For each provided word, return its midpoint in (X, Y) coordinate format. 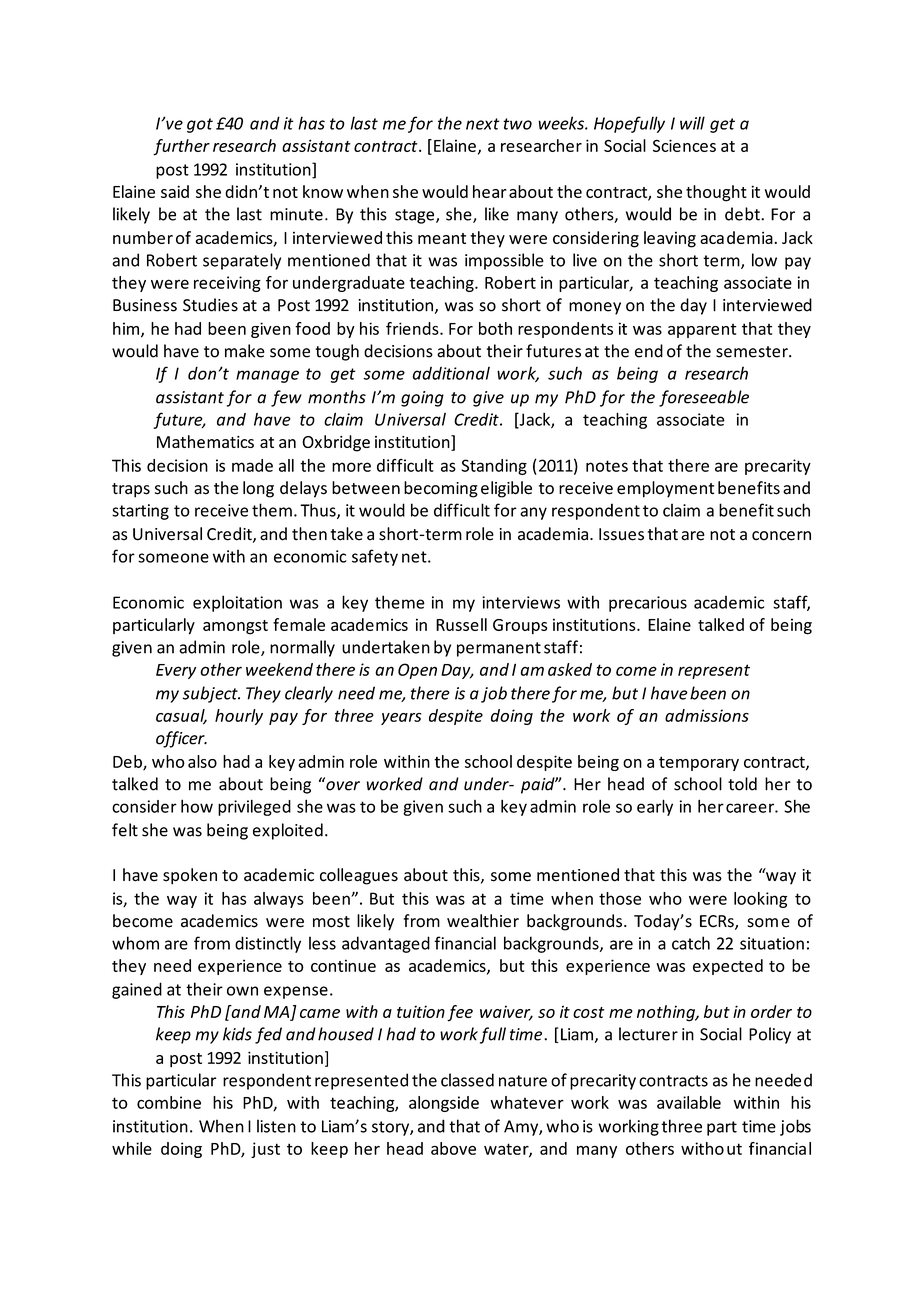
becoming (441, 489)
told (742, 784)
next (483, 124)
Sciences (684, 145)
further (181, 147)
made (252, 465)
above (453, 1148)
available (689, 1102)
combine (169, 1102)
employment (665, 489)
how (197, 806)
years (401, 719)
